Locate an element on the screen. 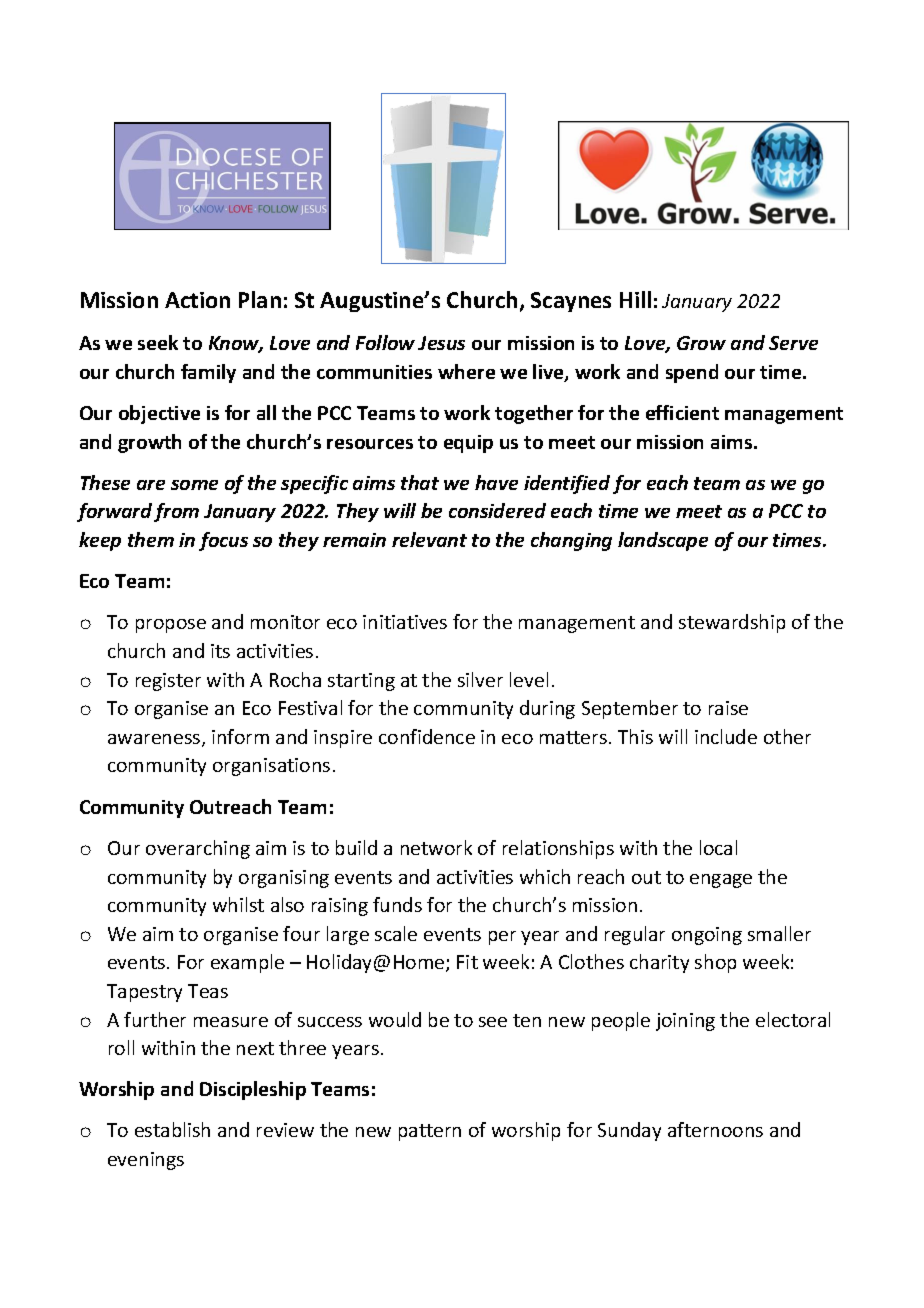 This screenshot has height=1308, width=924. afternoons is located at coordinates (715, 1129).
